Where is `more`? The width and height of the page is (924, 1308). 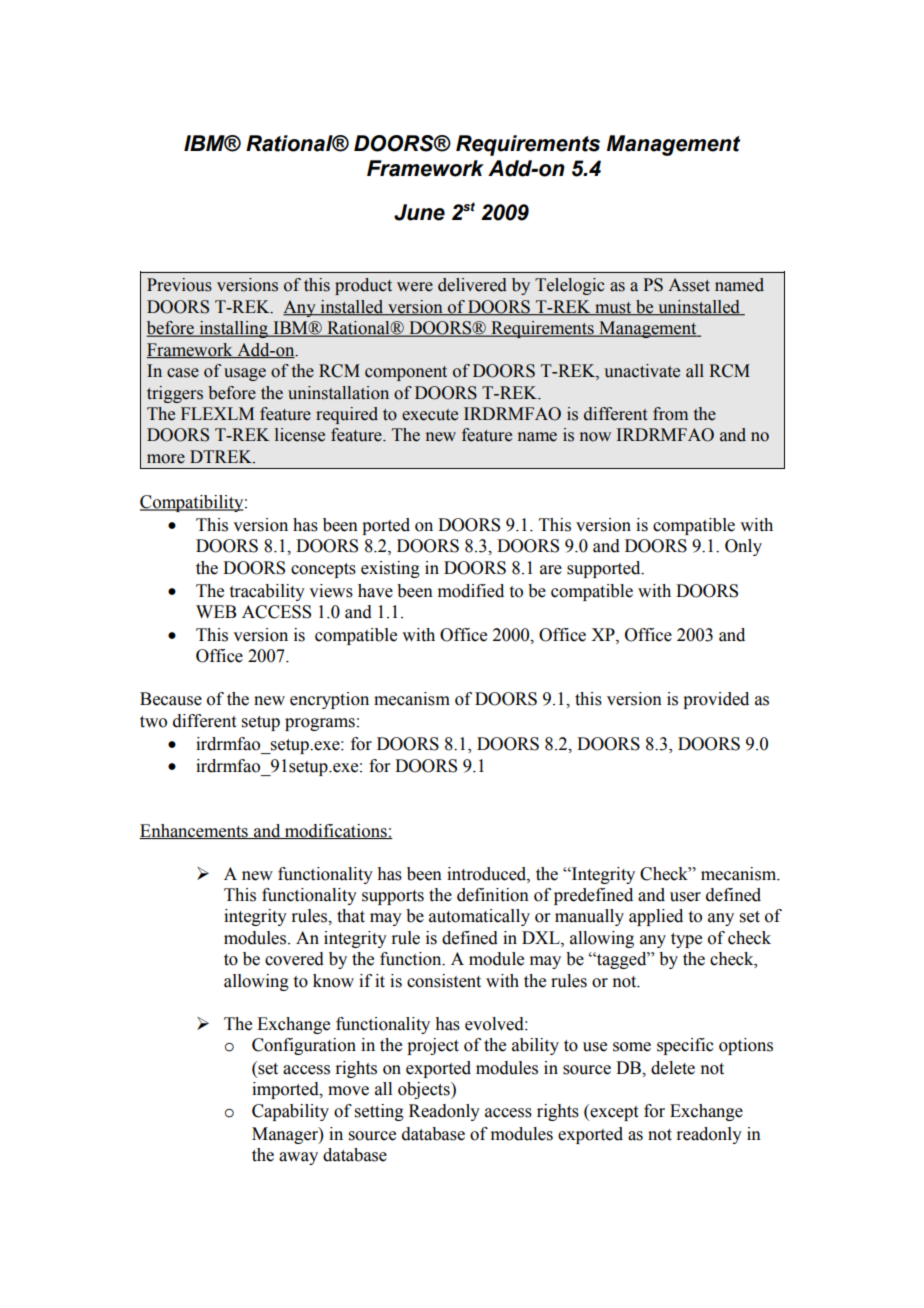
more is located at coordinates (166, 459).
